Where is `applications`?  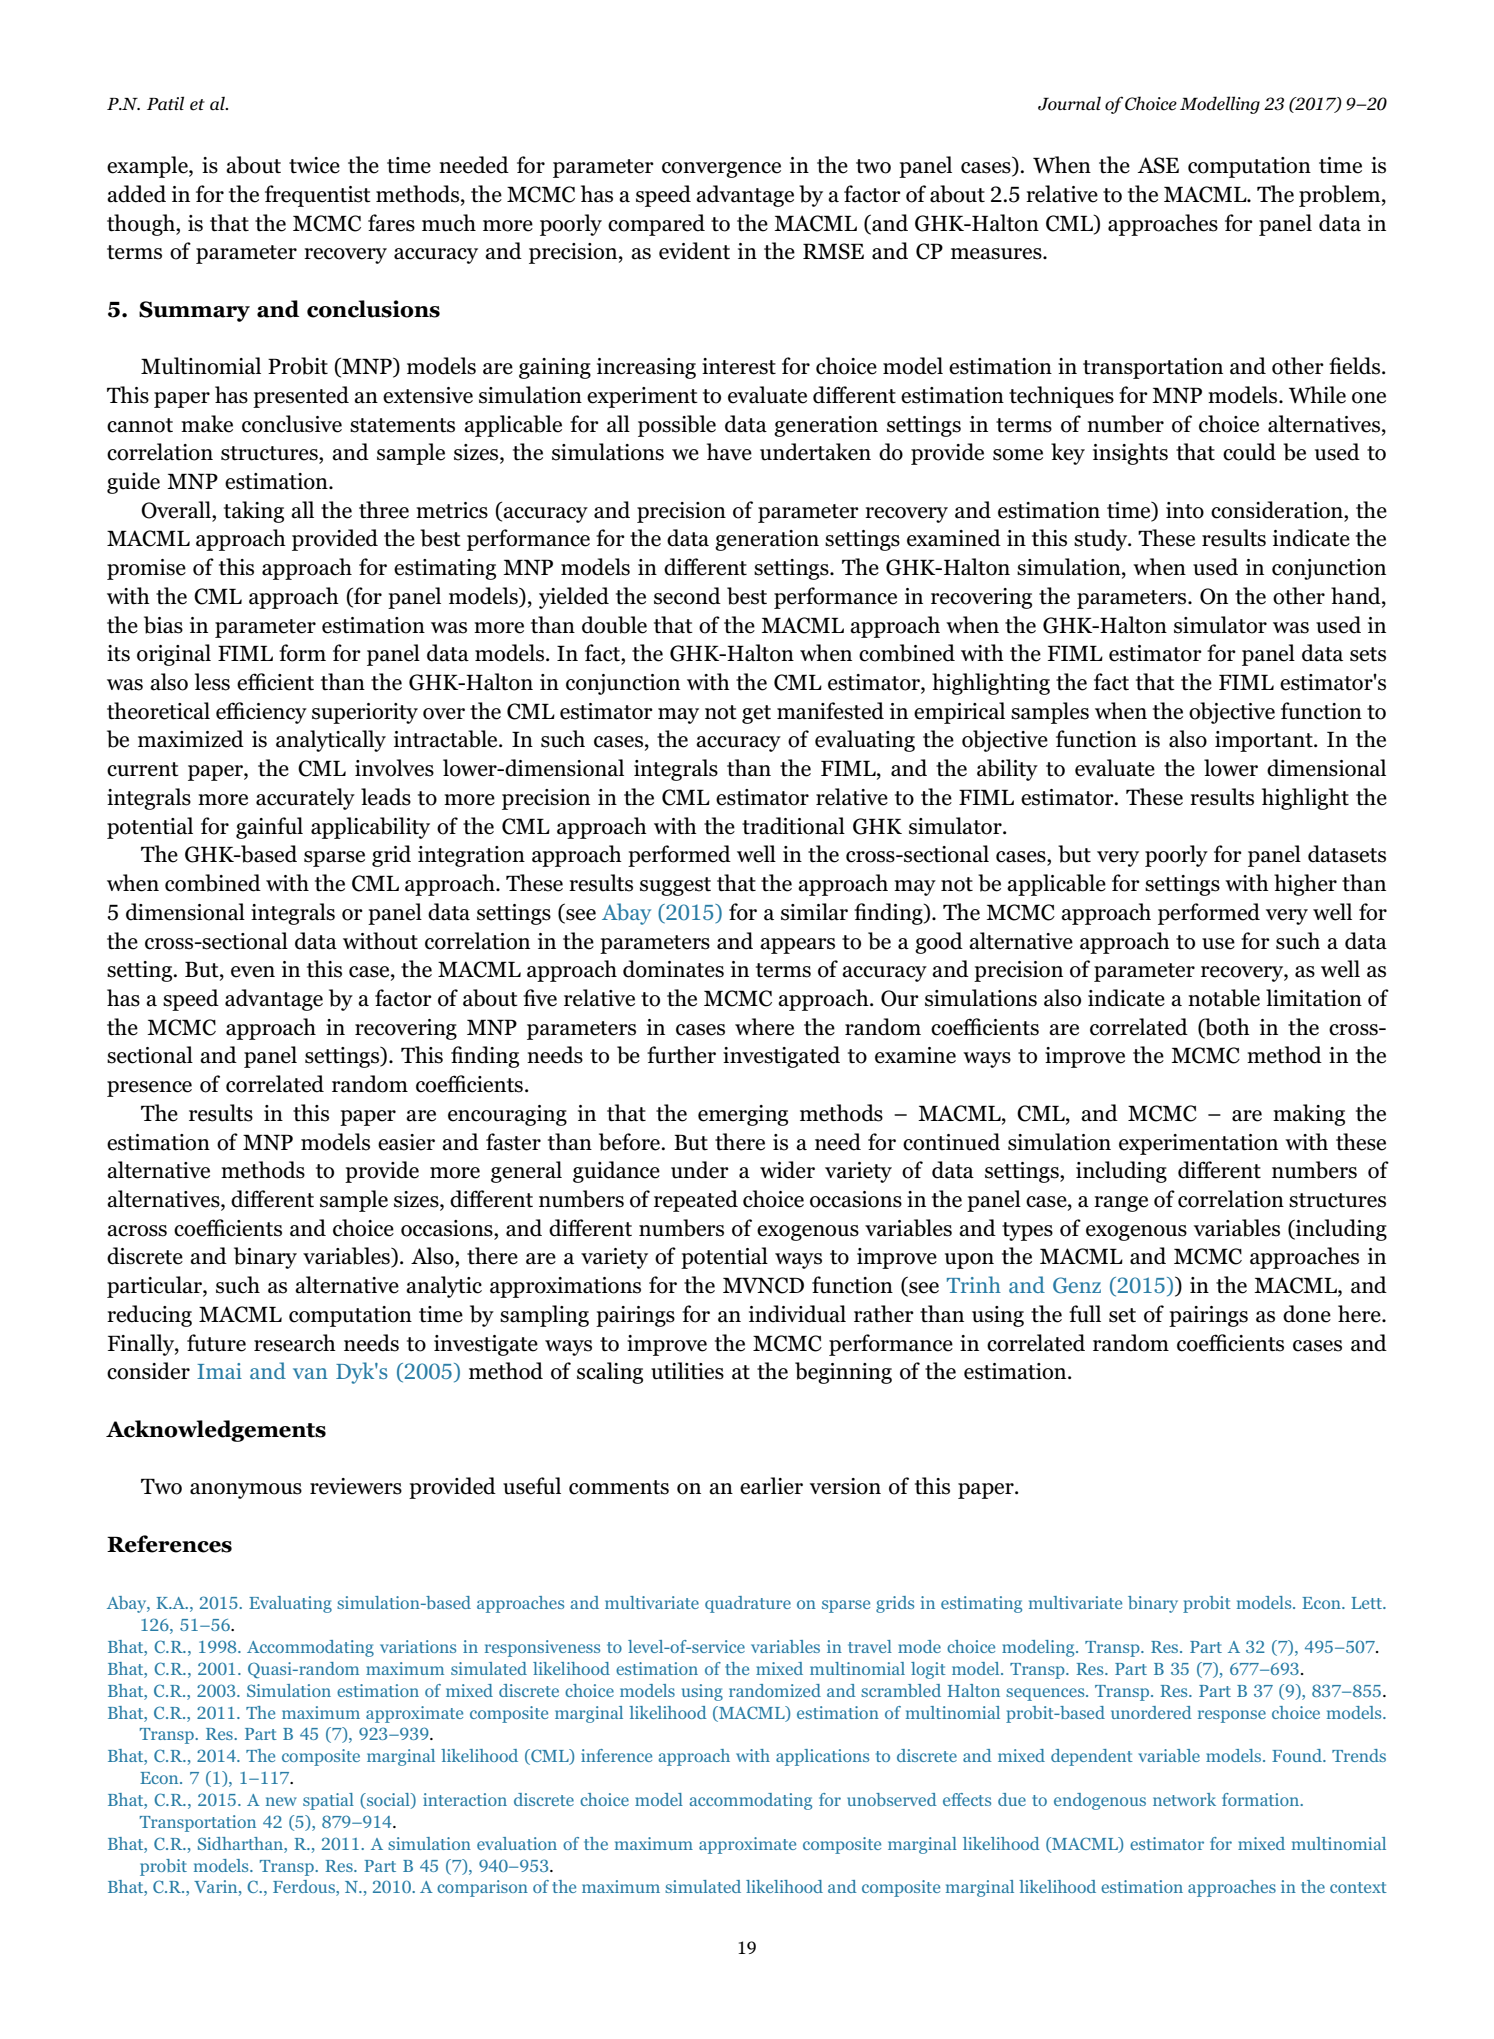 applications is located at coordinates (822, 1757).
